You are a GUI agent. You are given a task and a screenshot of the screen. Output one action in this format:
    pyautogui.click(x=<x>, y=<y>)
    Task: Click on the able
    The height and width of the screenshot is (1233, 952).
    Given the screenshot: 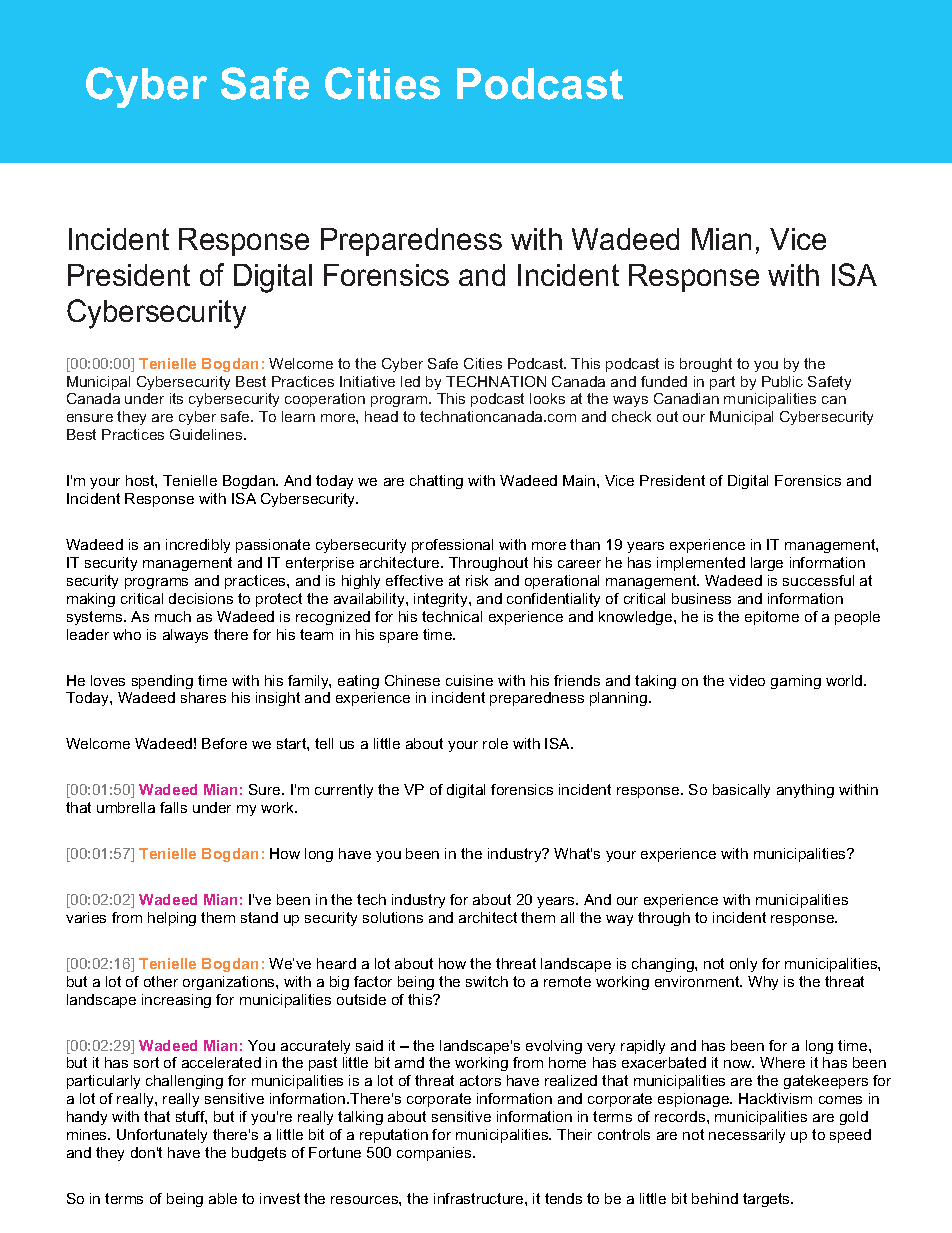 What is the action you would take?
    pyautogui.click(x=223, y=1198)
